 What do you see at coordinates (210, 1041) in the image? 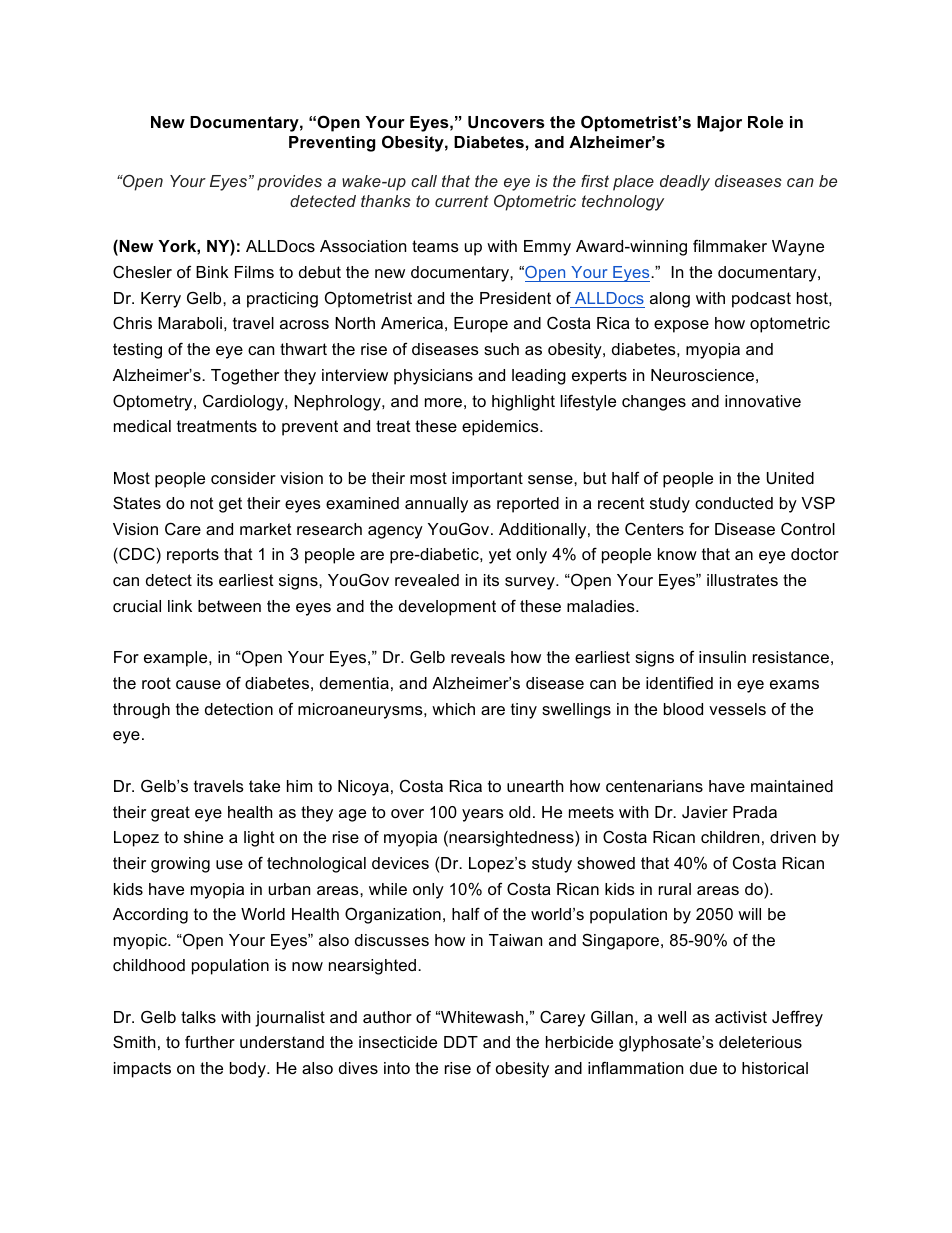
I see `further` at bounding box center [210, 1041].
